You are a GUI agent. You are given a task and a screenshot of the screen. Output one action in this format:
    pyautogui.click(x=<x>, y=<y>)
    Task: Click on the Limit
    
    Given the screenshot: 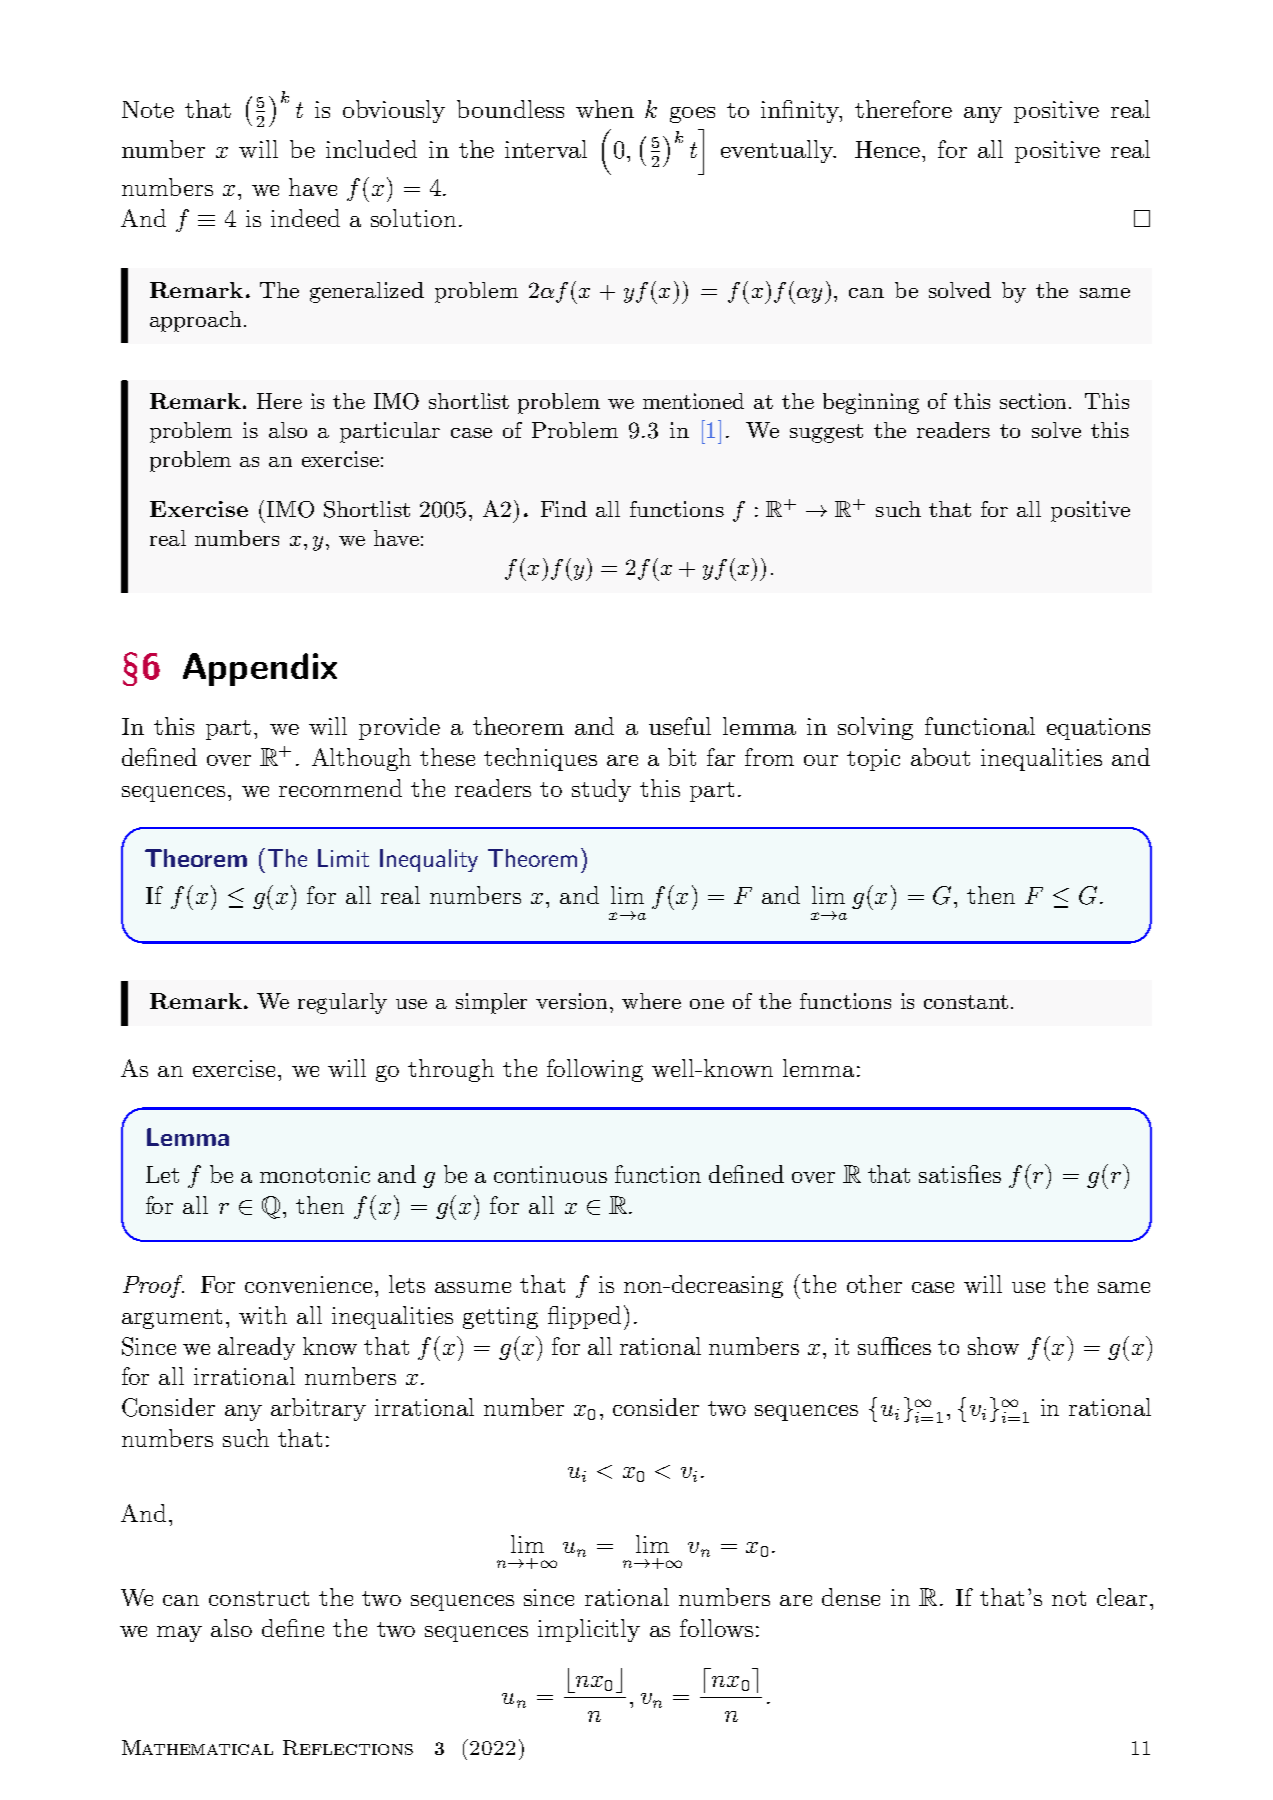 What is the action you would take?
    pyautogui.click(x=343, y=858)
